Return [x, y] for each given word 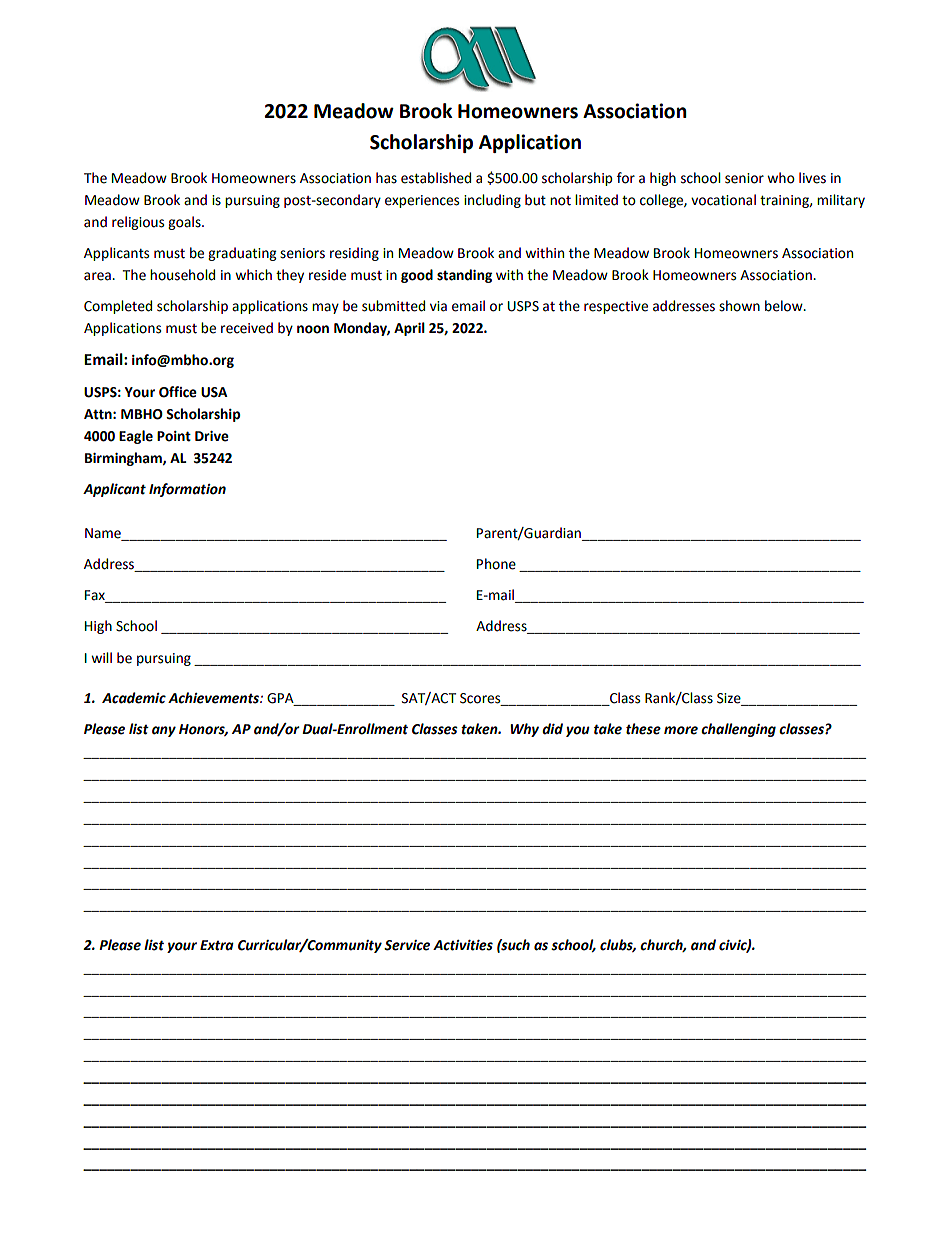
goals [185, 223]
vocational [723, 200]
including [492, 201]
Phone [496, 564]
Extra [217, 945]
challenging [738, 730]
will [101, 657]
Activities [463, 945]
